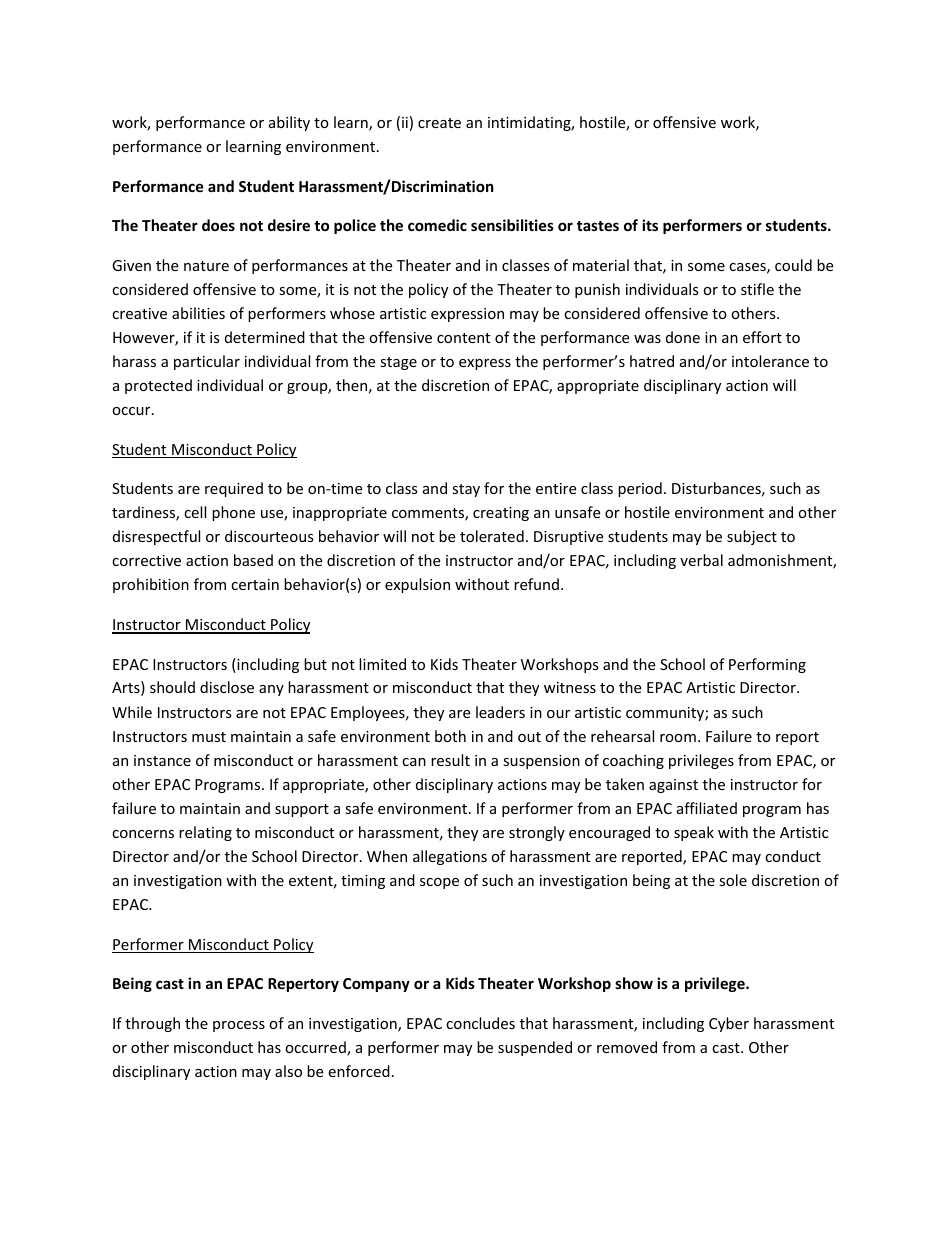 The height and width of the screenshot is (1233, 952). What do you see at coordinates (417, 585) in the screenshot?
I see `expulsion` at bounding box center [417, 585].
